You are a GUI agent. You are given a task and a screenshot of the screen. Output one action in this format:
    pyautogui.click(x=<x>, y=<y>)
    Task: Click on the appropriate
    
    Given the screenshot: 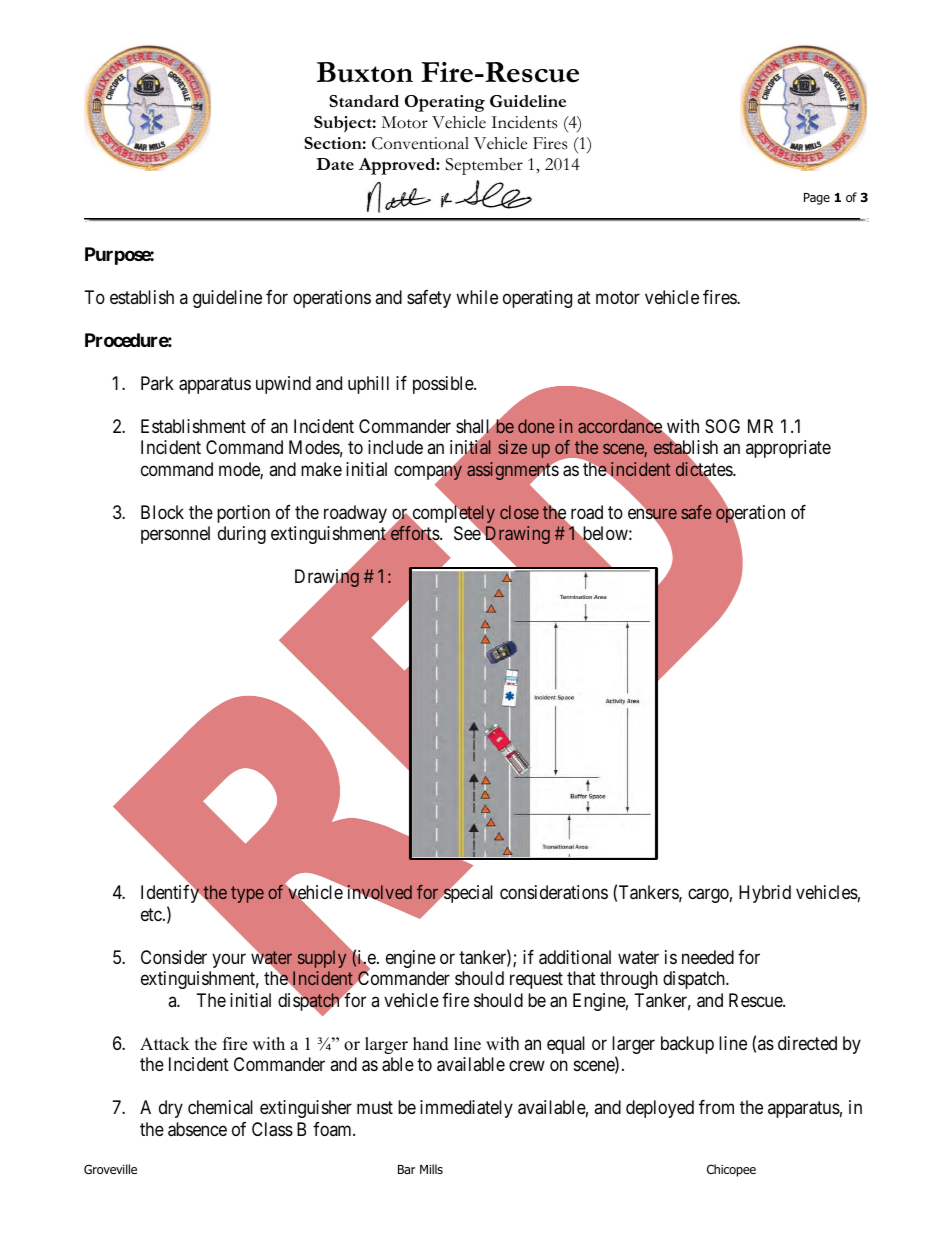 What is the action you would take?
    pyautogui.click(x=788, y=449)
